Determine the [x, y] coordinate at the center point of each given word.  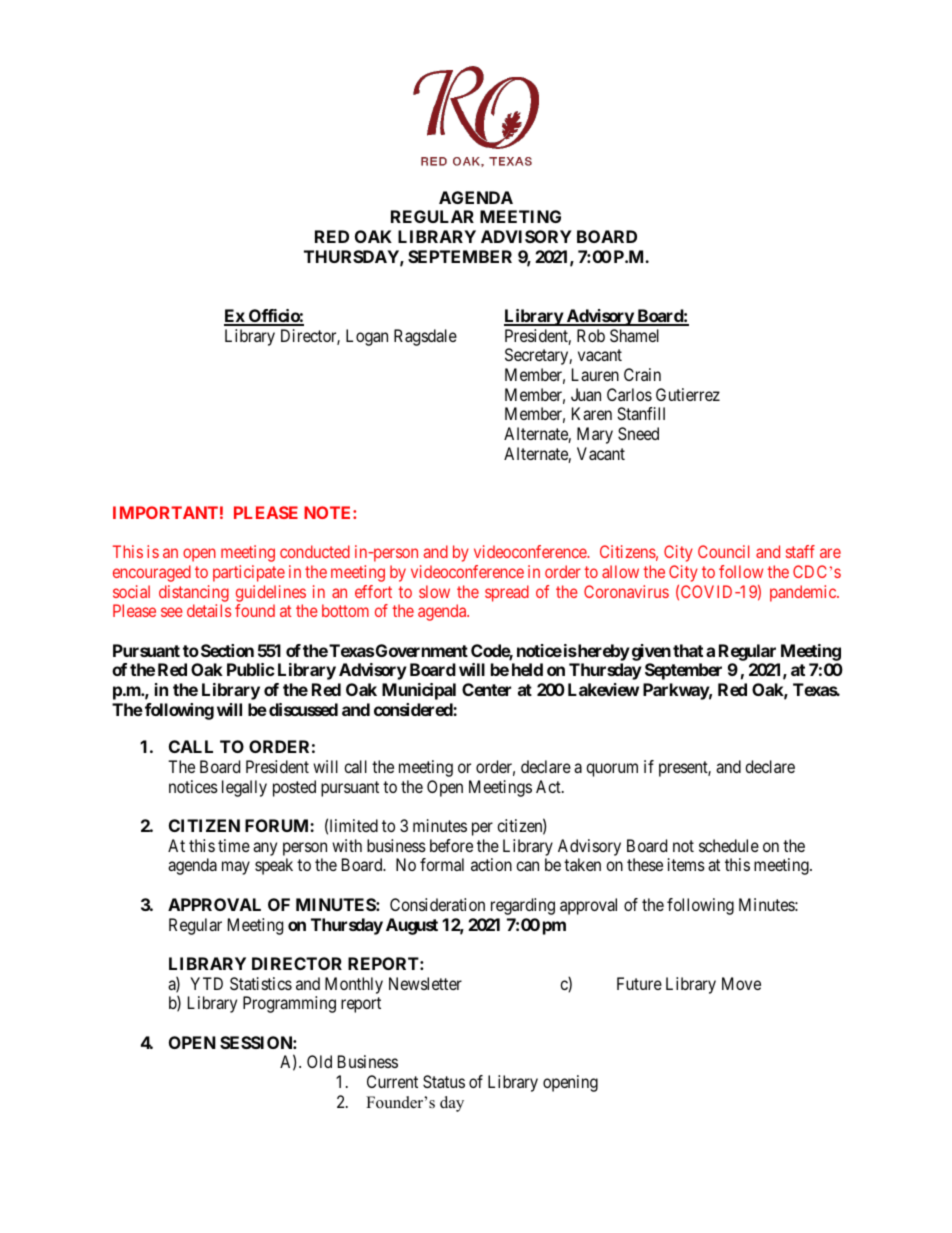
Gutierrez [688, 394]
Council [723, 551]
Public [251, 669]
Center [486, 689]
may [236, 868]
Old [319, 1061]
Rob [591, 335]
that [688, 650]
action [491, 864]
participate [249, 573]
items [686, 864]
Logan [367, 337]
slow [434, 591]
